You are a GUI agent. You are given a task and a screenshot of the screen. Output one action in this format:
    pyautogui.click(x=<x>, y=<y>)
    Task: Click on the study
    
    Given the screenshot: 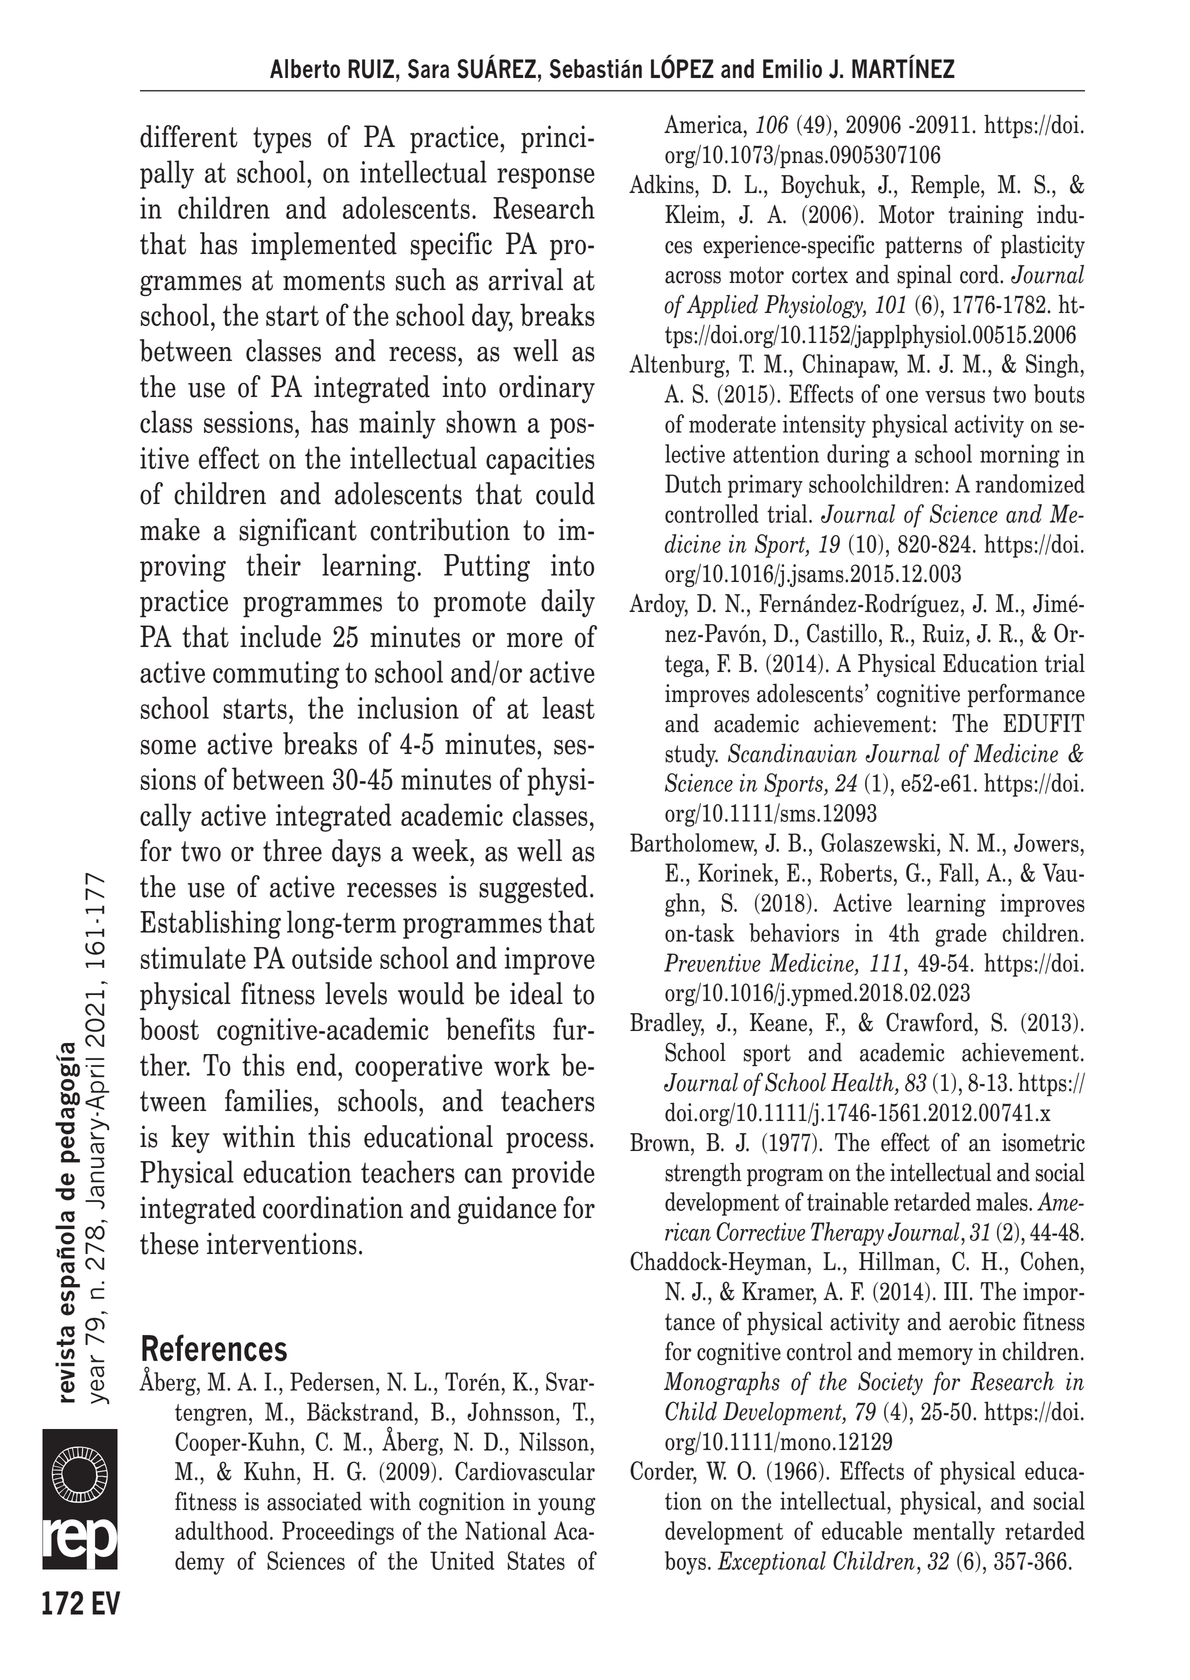 What is the action you would take?
    pyautogui.click(x=691, y=755)
